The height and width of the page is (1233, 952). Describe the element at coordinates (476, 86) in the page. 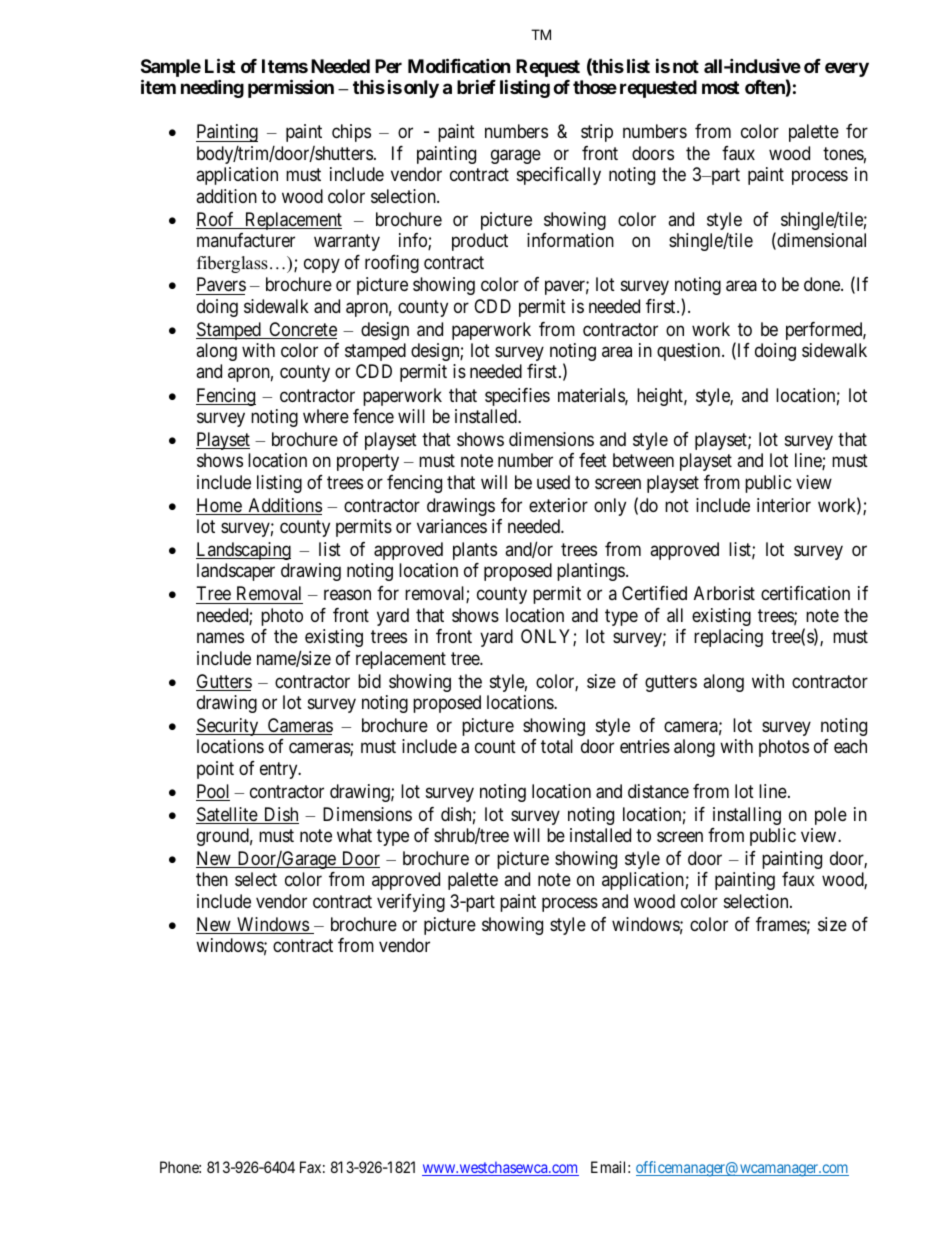

I see `brief` at that location.
